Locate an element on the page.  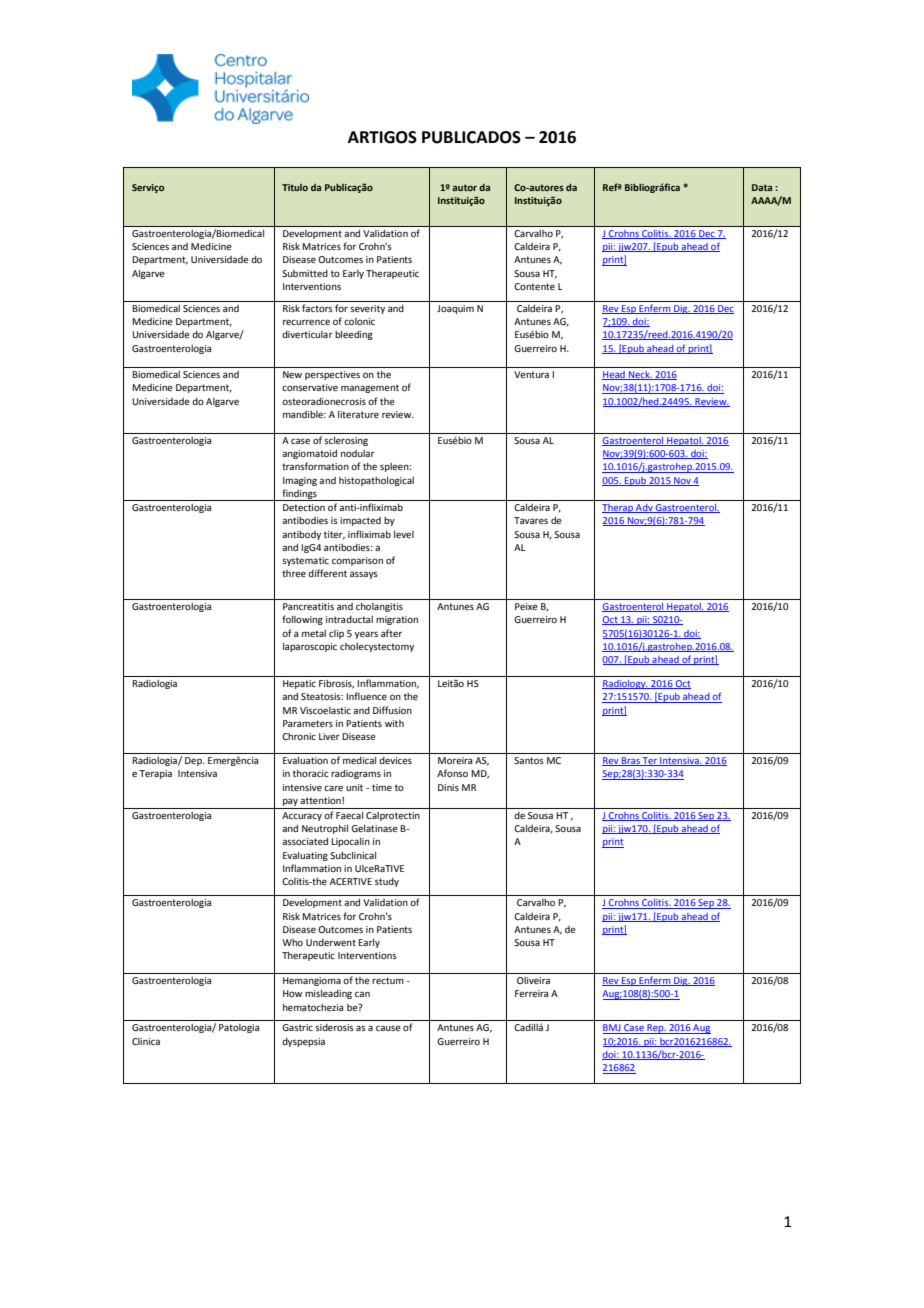
Bras is located at coordinates (631, 761).
